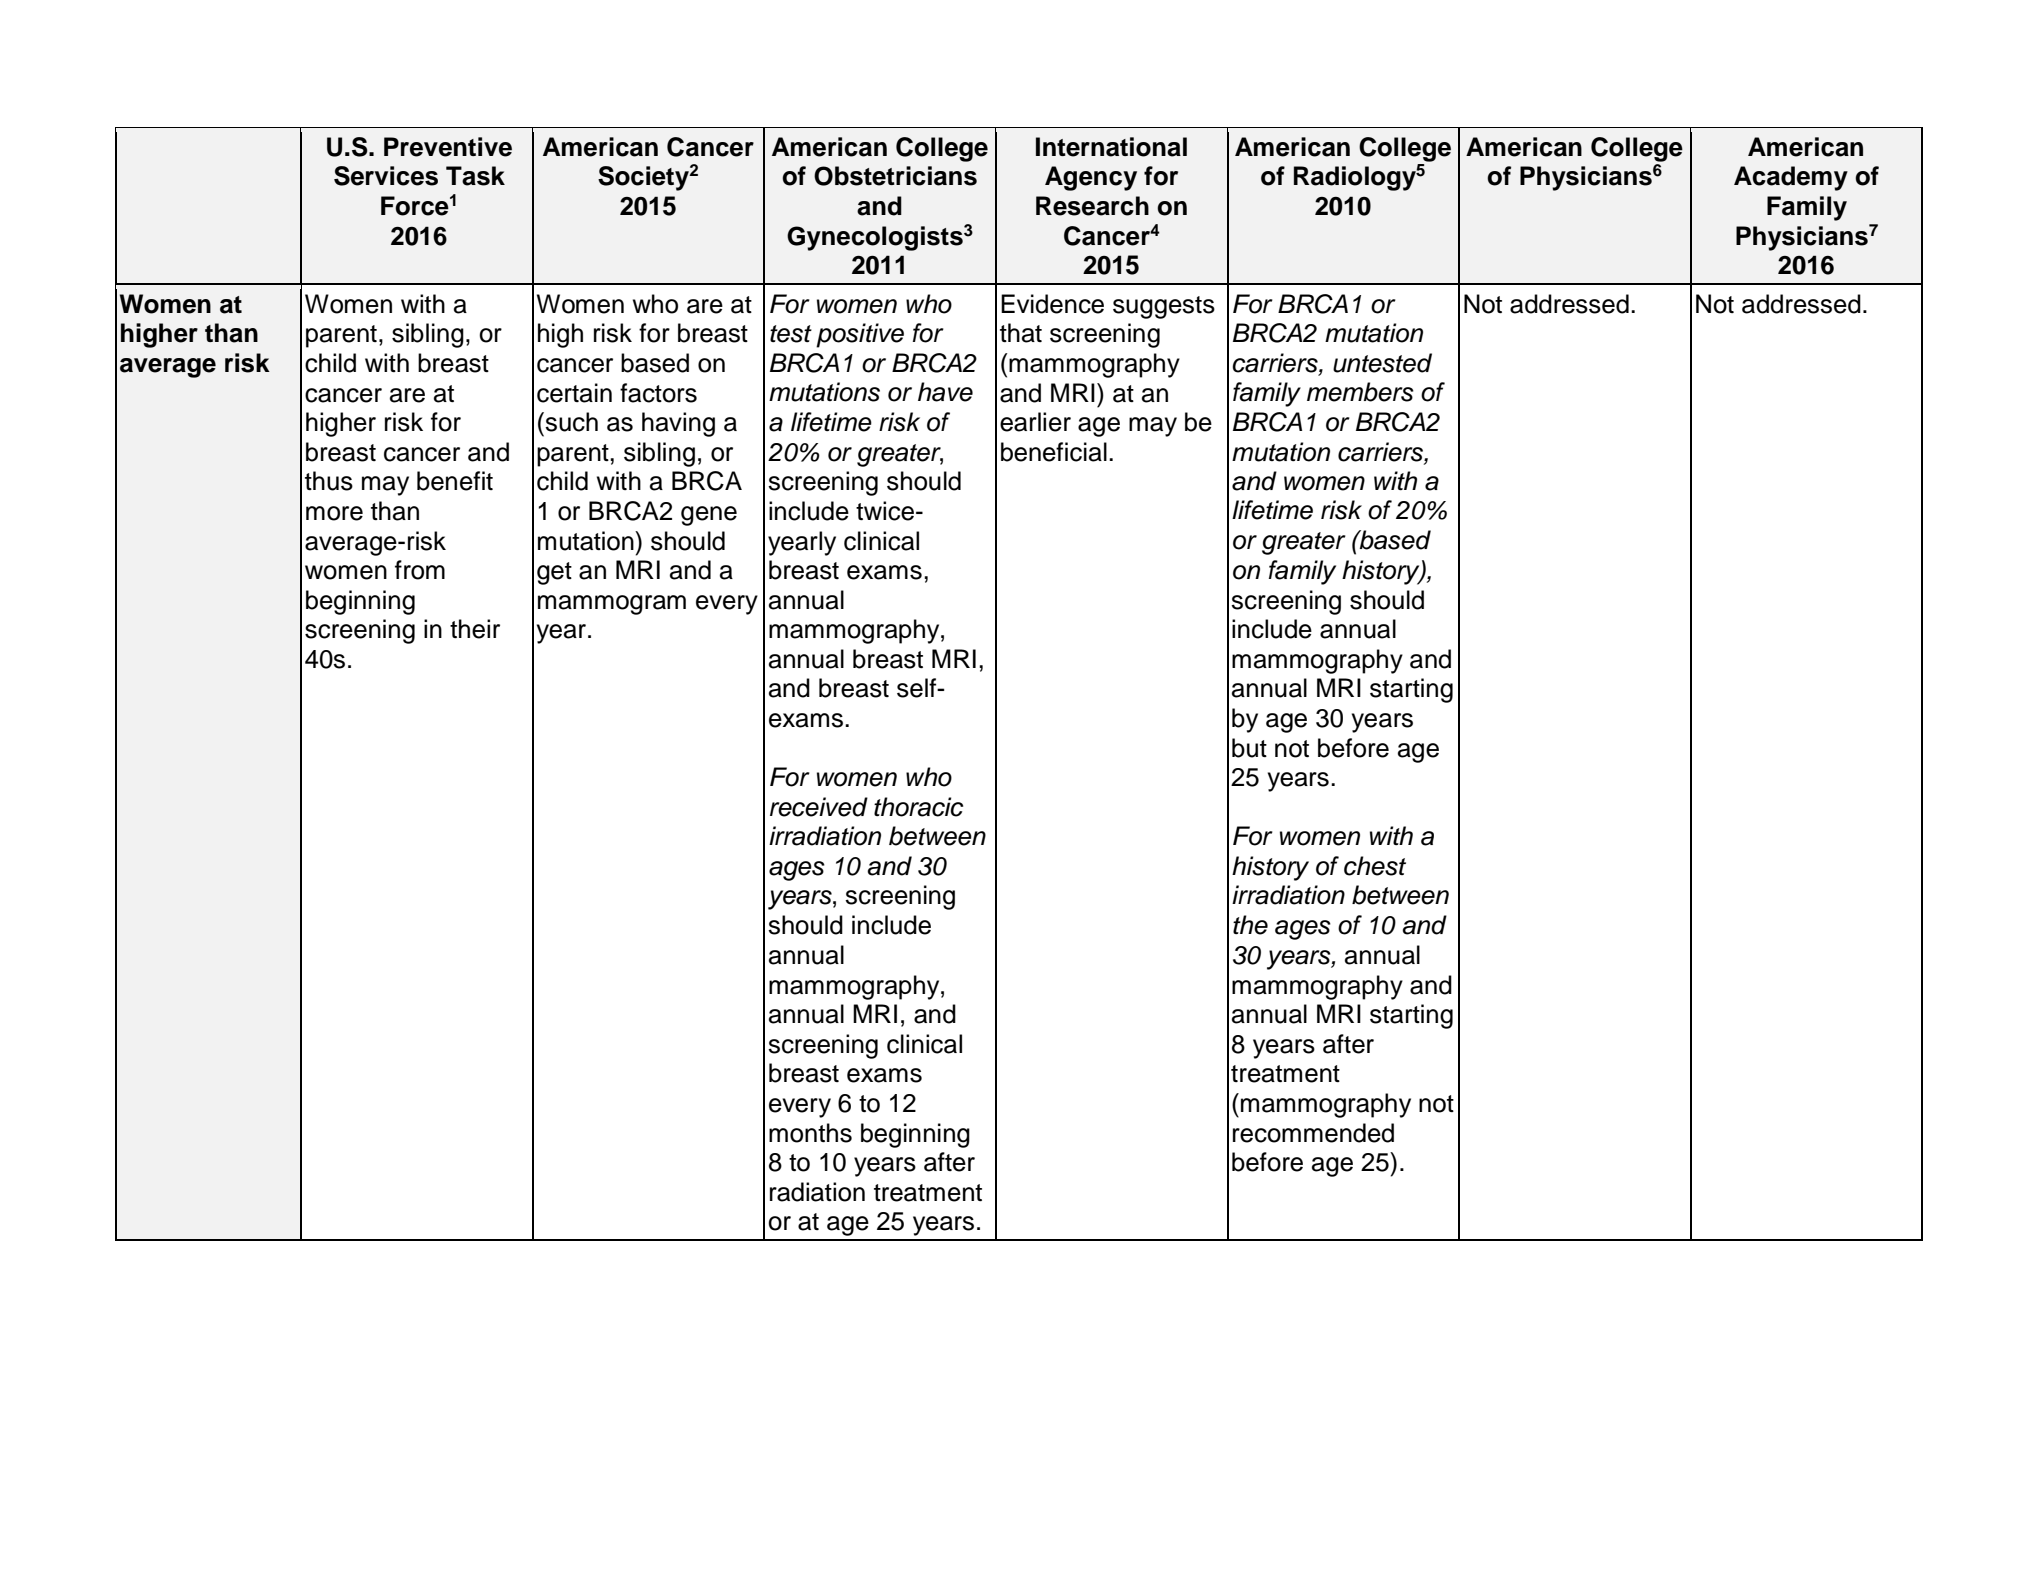  What do you see at coordinates (810, 1133) in the page?
I see `months` at bounding box center [810, 1133].
